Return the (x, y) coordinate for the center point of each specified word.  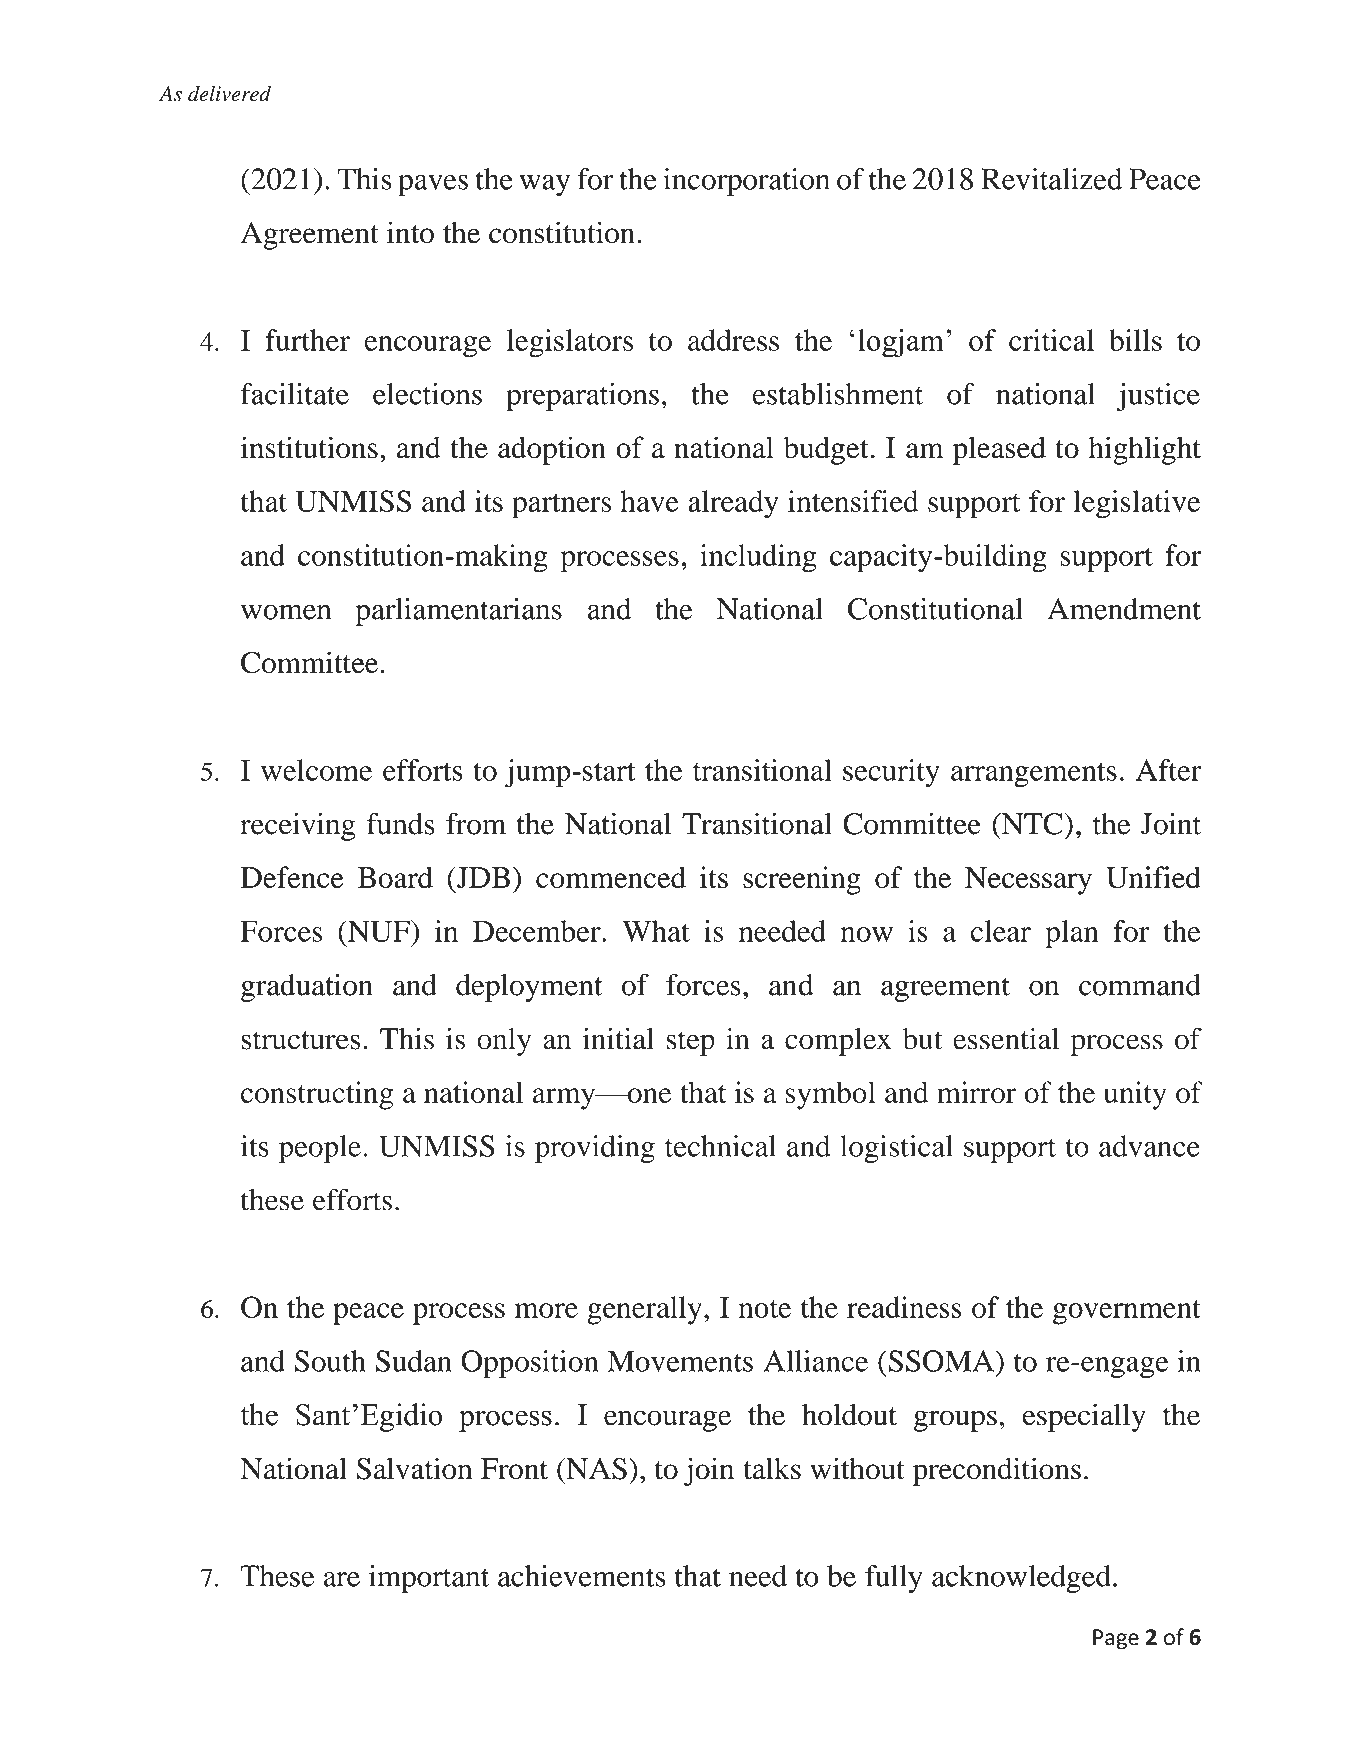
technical (720, 1146)
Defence (292, 877)
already (733, 504)
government (1127, 1312)
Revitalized (1051, 179)
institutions (309, 447)
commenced (611, 877)
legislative (1136, 504)
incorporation (746, 182)
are (342, 1579)
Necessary (1028, 881)
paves (433, 186)
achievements (581, 1576)
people (320, 1149)
